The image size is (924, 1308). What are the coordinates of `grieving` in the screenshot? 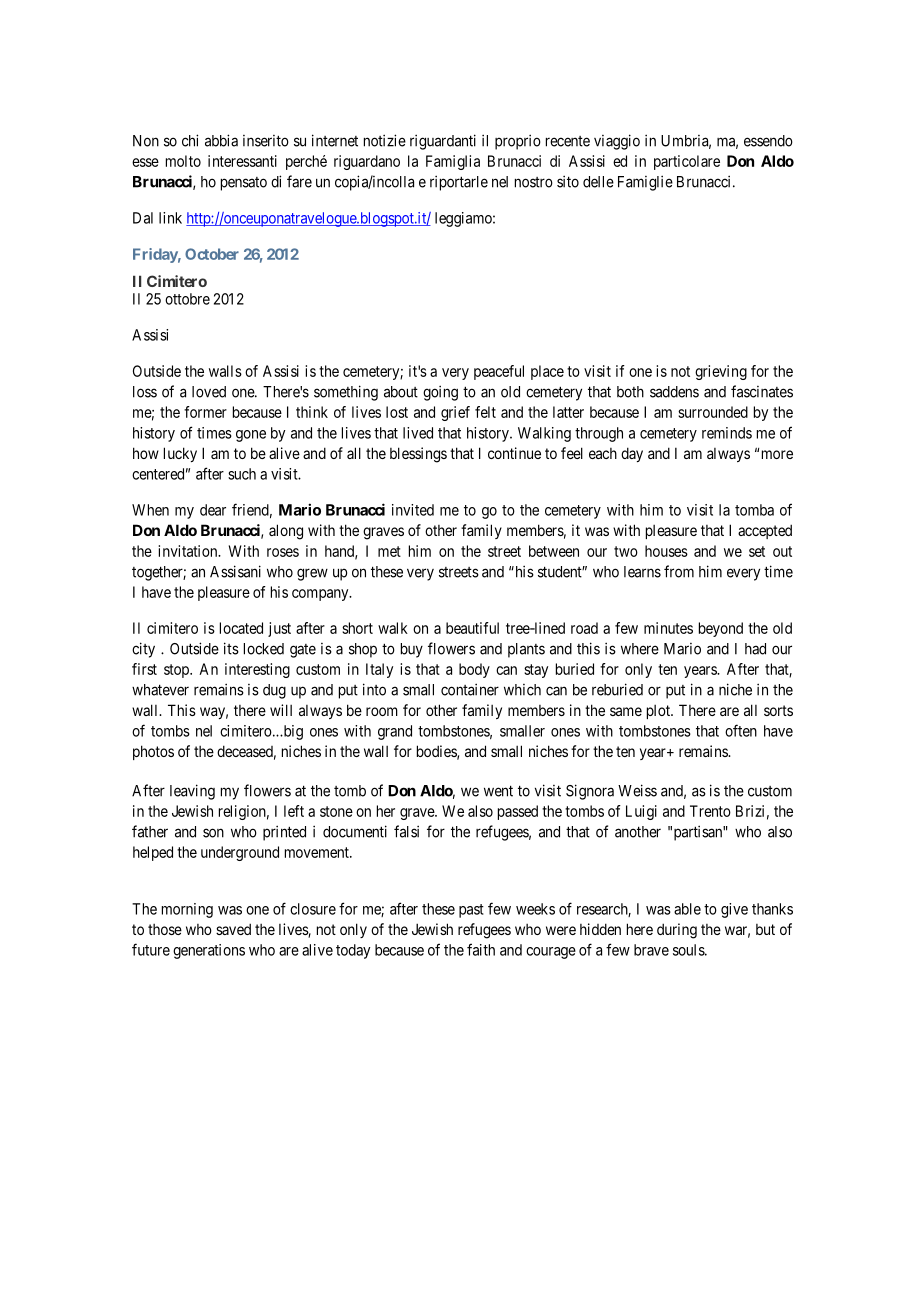 It's located at (721, 372).
